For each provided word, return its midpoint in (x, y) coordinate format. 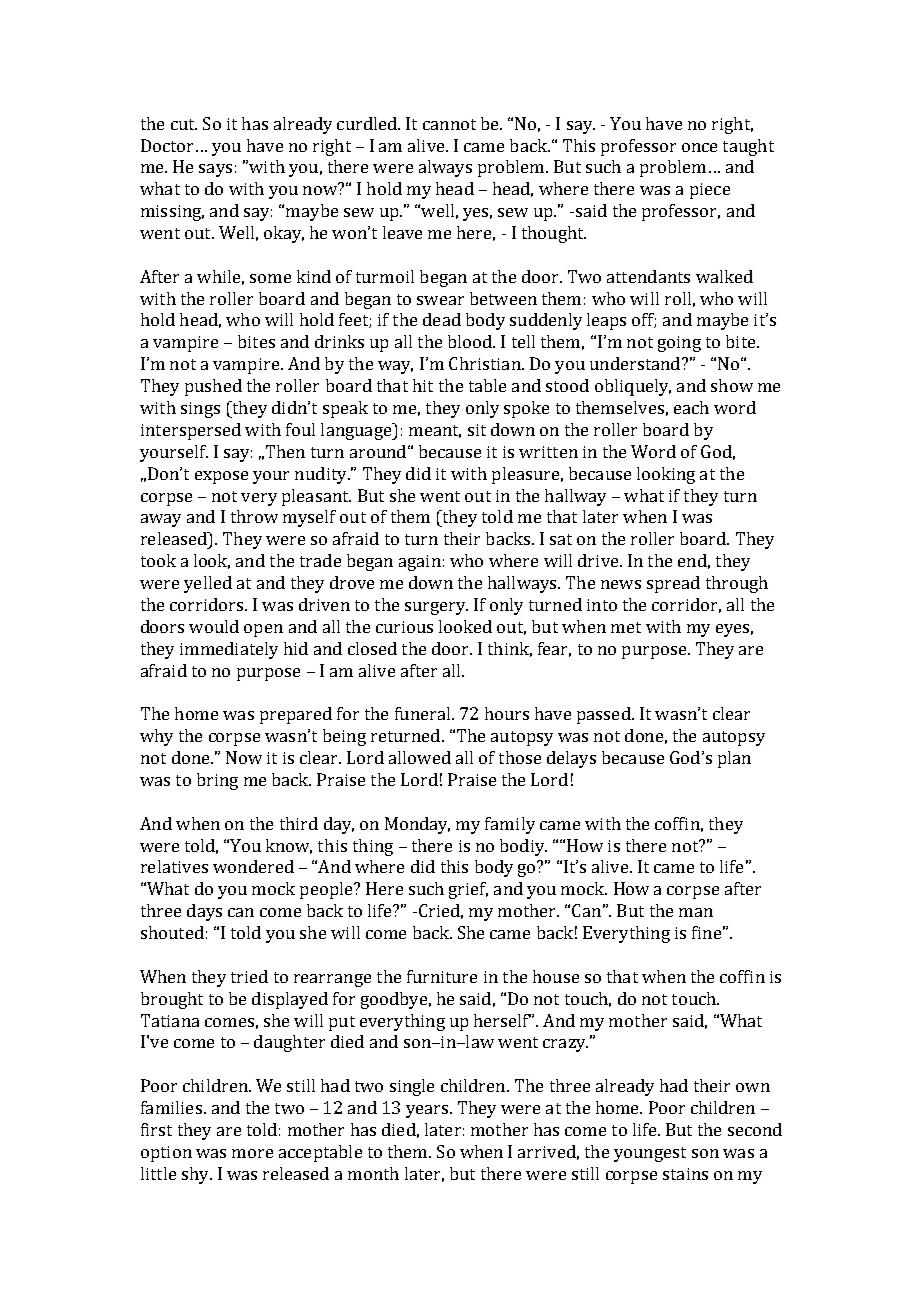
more (252, 1153)
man (696, 912)
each (691, 407)
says (215, 170)
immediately (229, 650)
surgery (436, 608)
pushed (213, 387)
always (445, 168)
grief (468, 890)
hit (423, 385)
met (626, 627)
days (204, 912)
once (699, 147)
